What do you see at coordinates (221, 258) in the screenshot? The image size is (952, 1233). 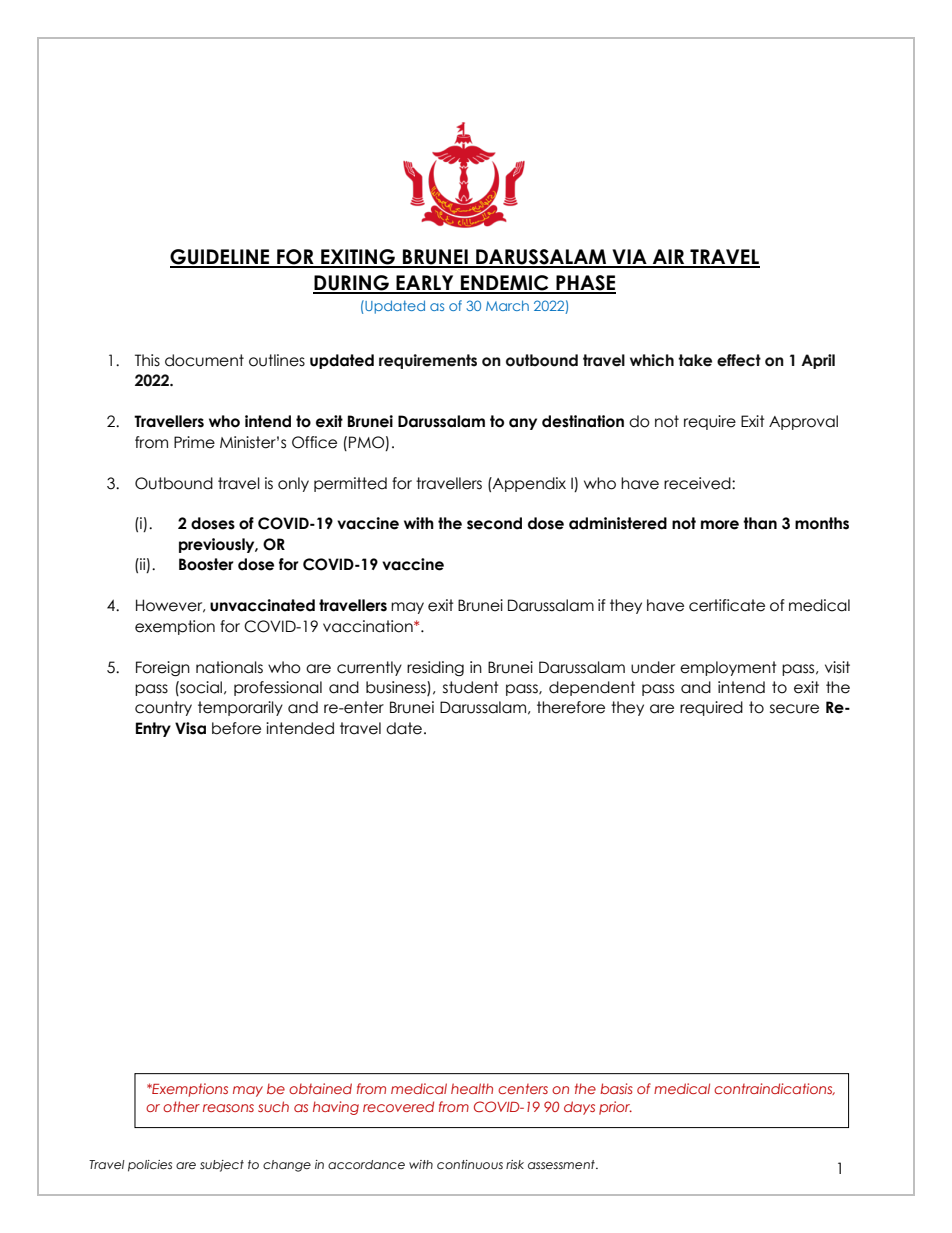 I see `GUIDELINE` at bounding box center [221, 258].
